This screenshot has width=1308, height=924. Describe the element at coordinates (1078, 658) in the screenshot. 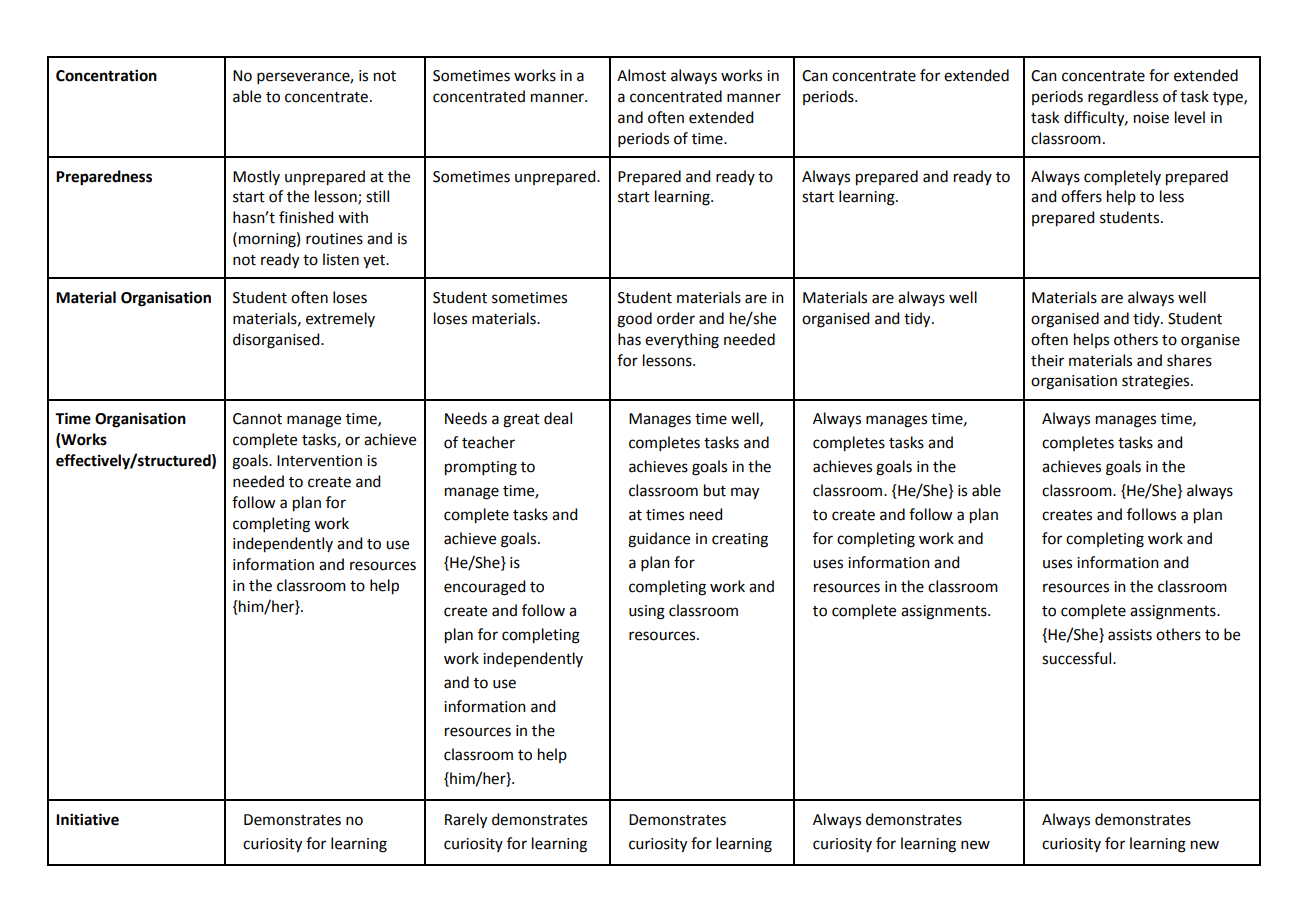

I see `successful` at that location.
